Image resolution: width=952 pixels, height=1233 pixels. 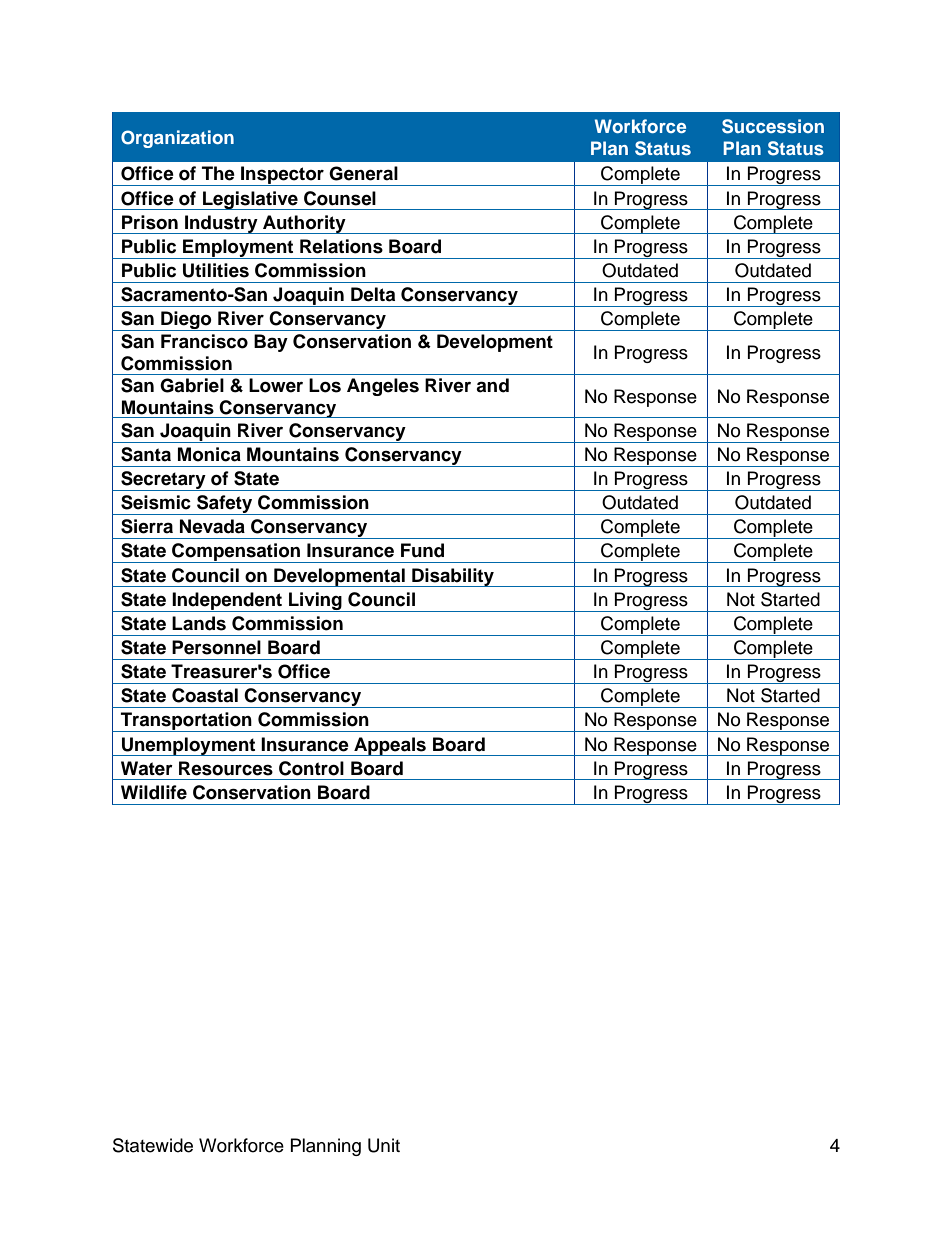 I want to click on Unit, so click(x=384, y=1145).
